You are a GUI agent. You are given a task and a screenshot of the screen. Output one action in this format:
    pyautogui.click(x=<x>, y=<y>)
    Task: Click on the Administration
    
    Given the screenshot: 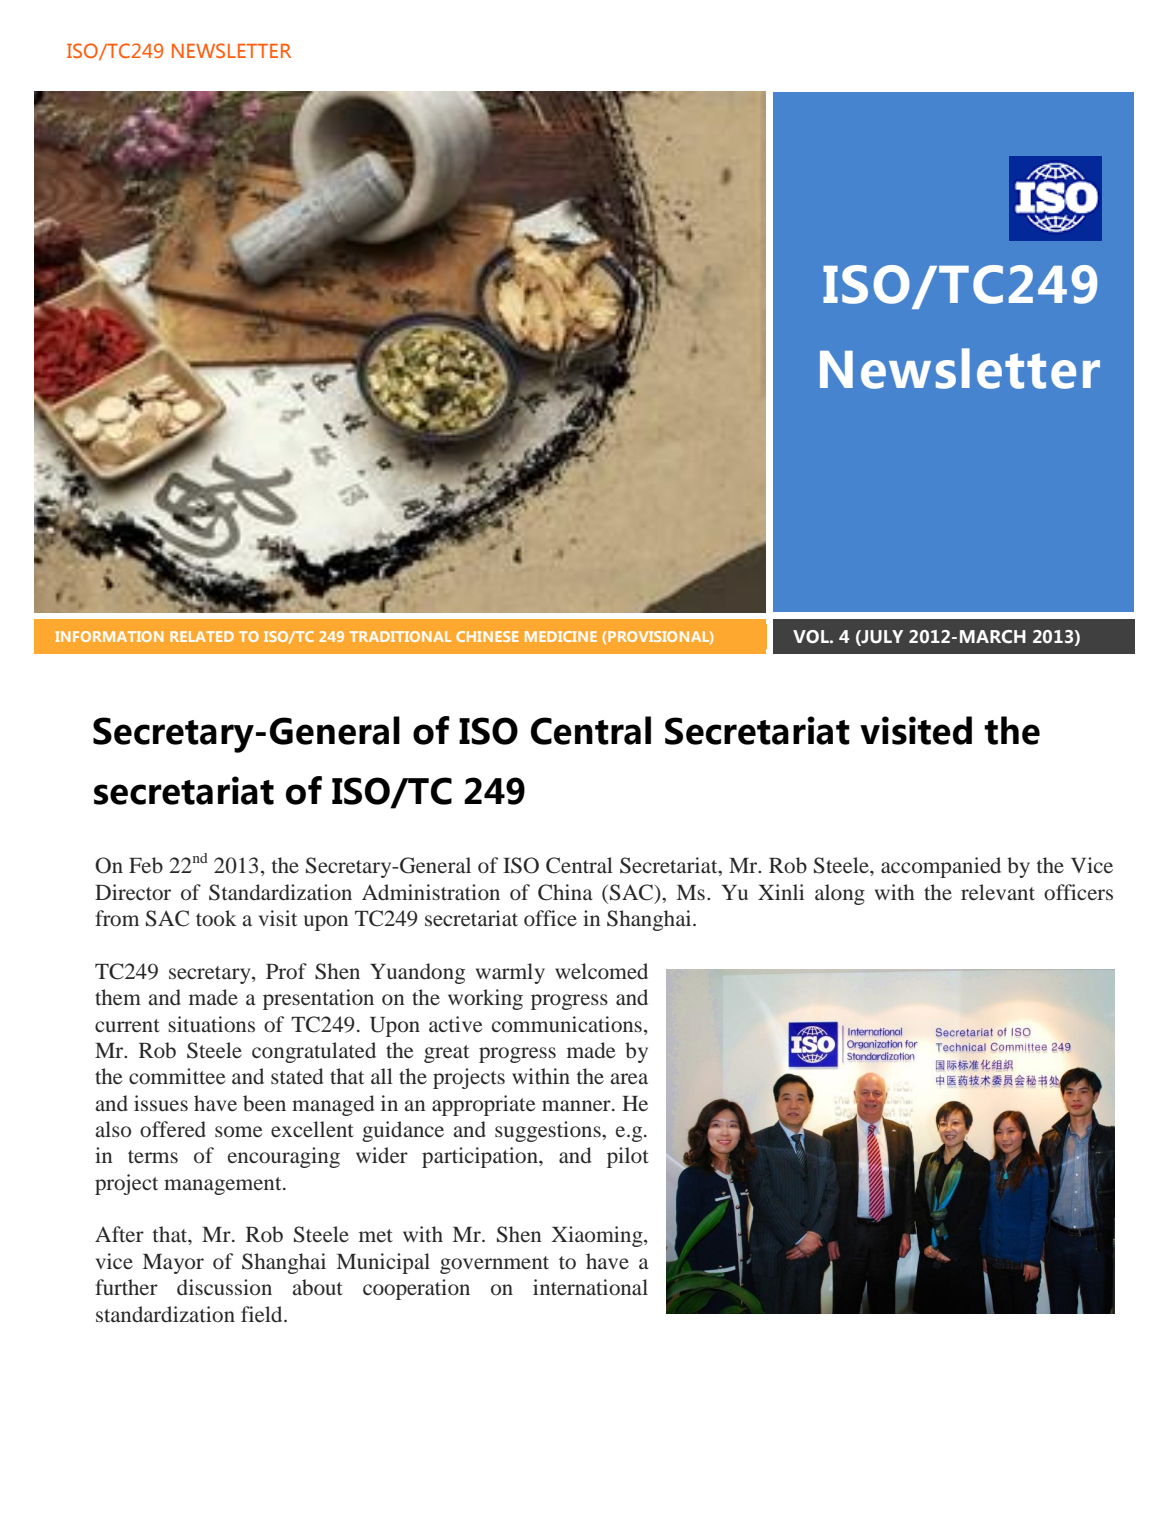 What is the action you would take?
    pyautogui.click(x=431, y=892)
